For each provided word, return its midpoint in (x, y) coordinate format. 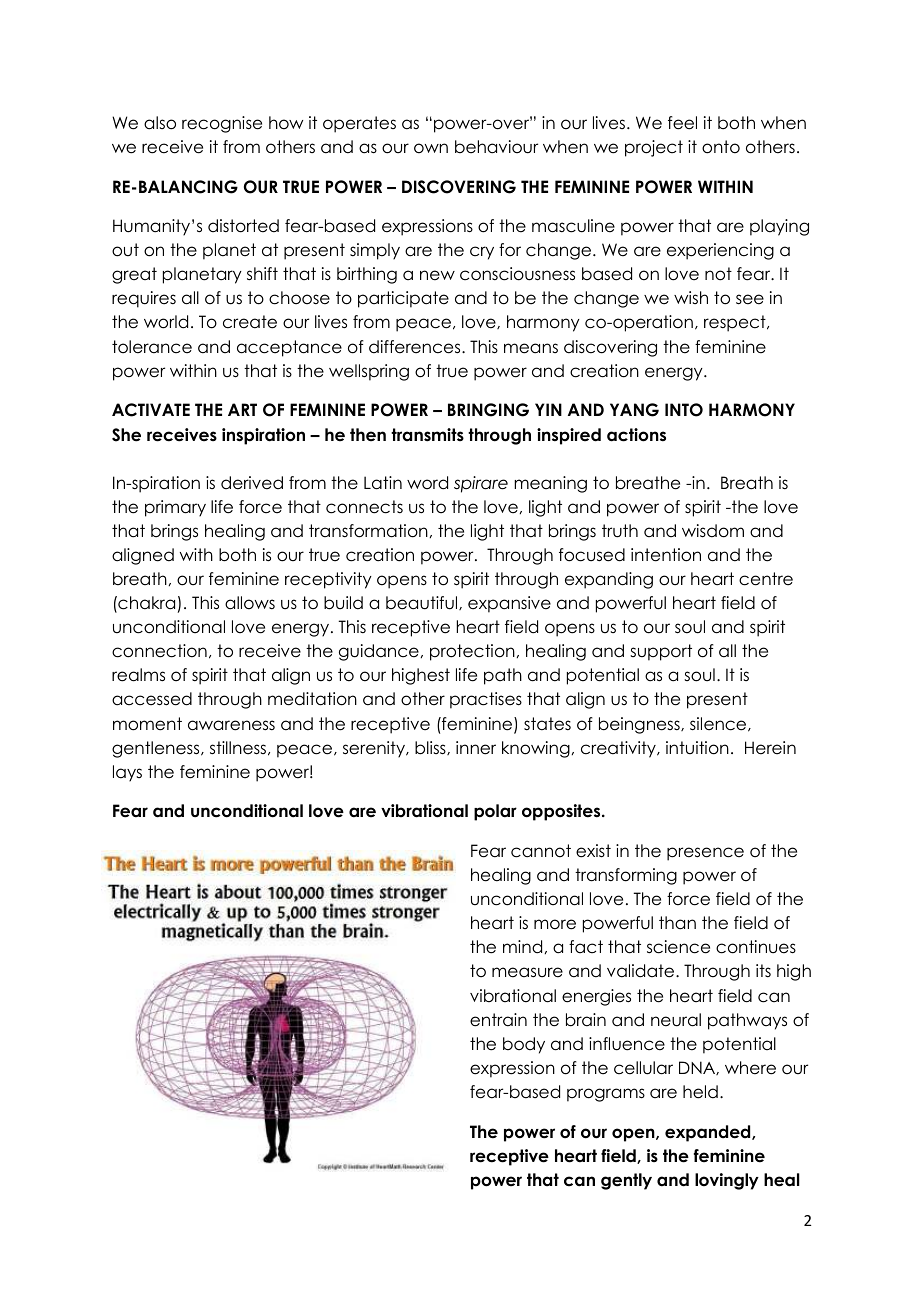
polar (495, 812)
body (524, 1045)
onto (721, 147)
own (431, 148)
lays (127, 773)
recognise (222, 124)
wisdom (713, 531)
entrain (498, 1020)
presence (705, 854)
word (427, 483)
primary (175, 508)
